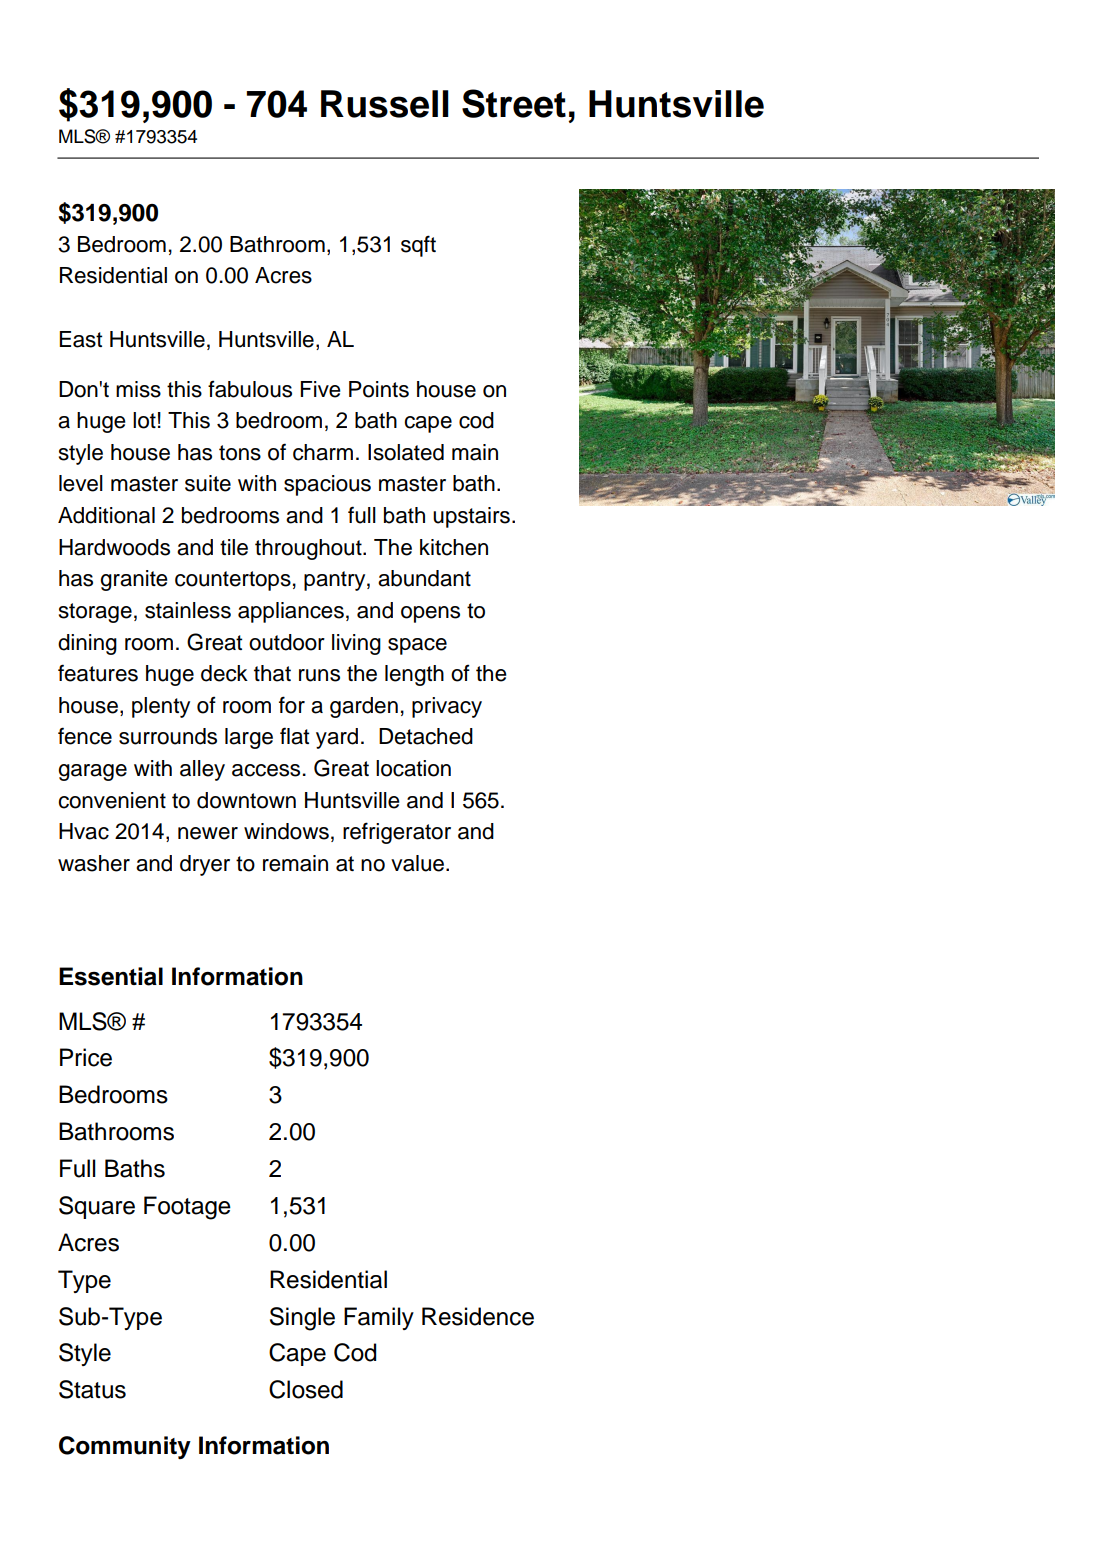 Image resolution: width=1107 pixels, height=1565 pixels. I want to click on Price, so click(86, 1057).
